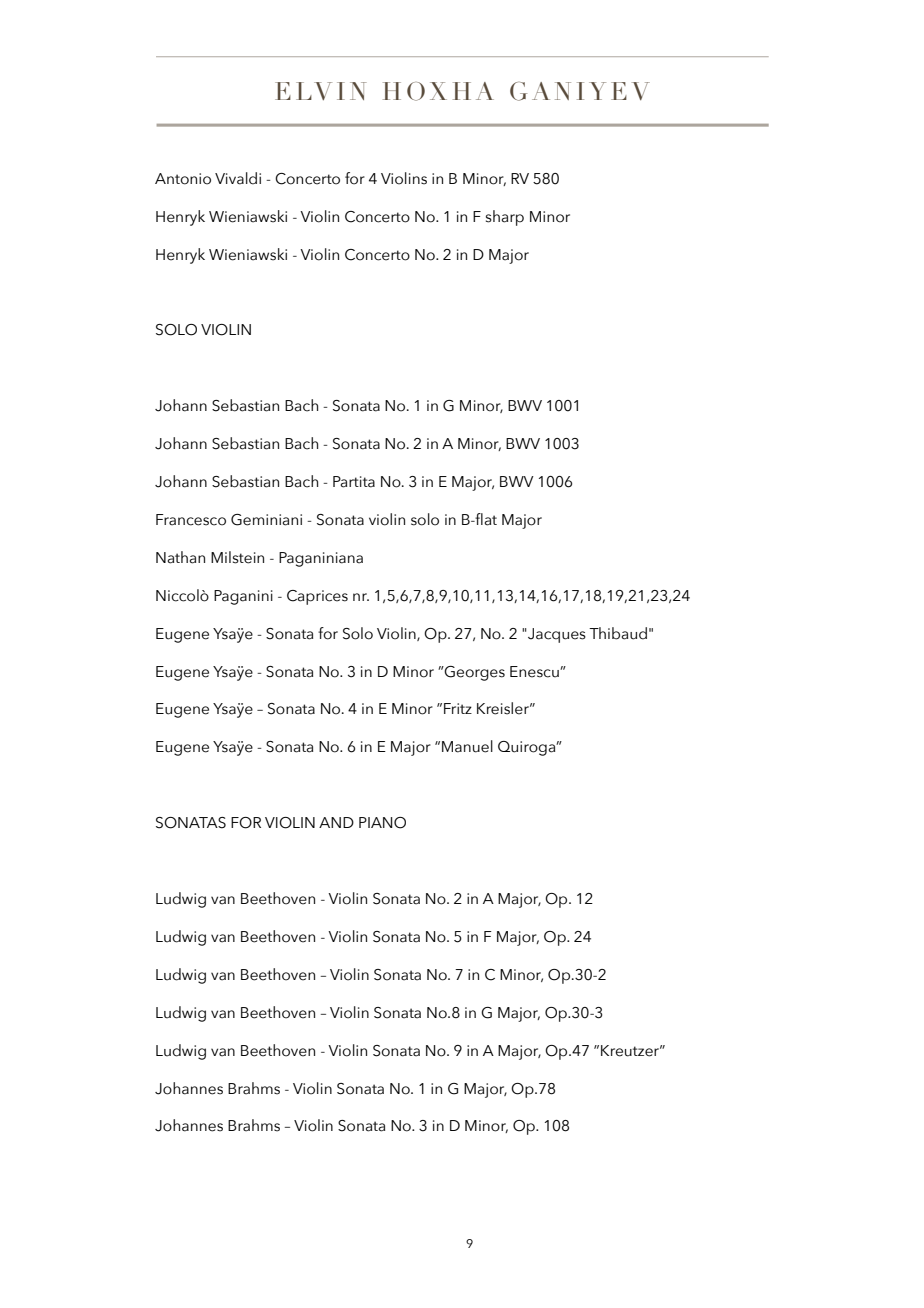  Describe the element at coordinates (556, 635) in the screenshot. I see `Jacques` at that location.
